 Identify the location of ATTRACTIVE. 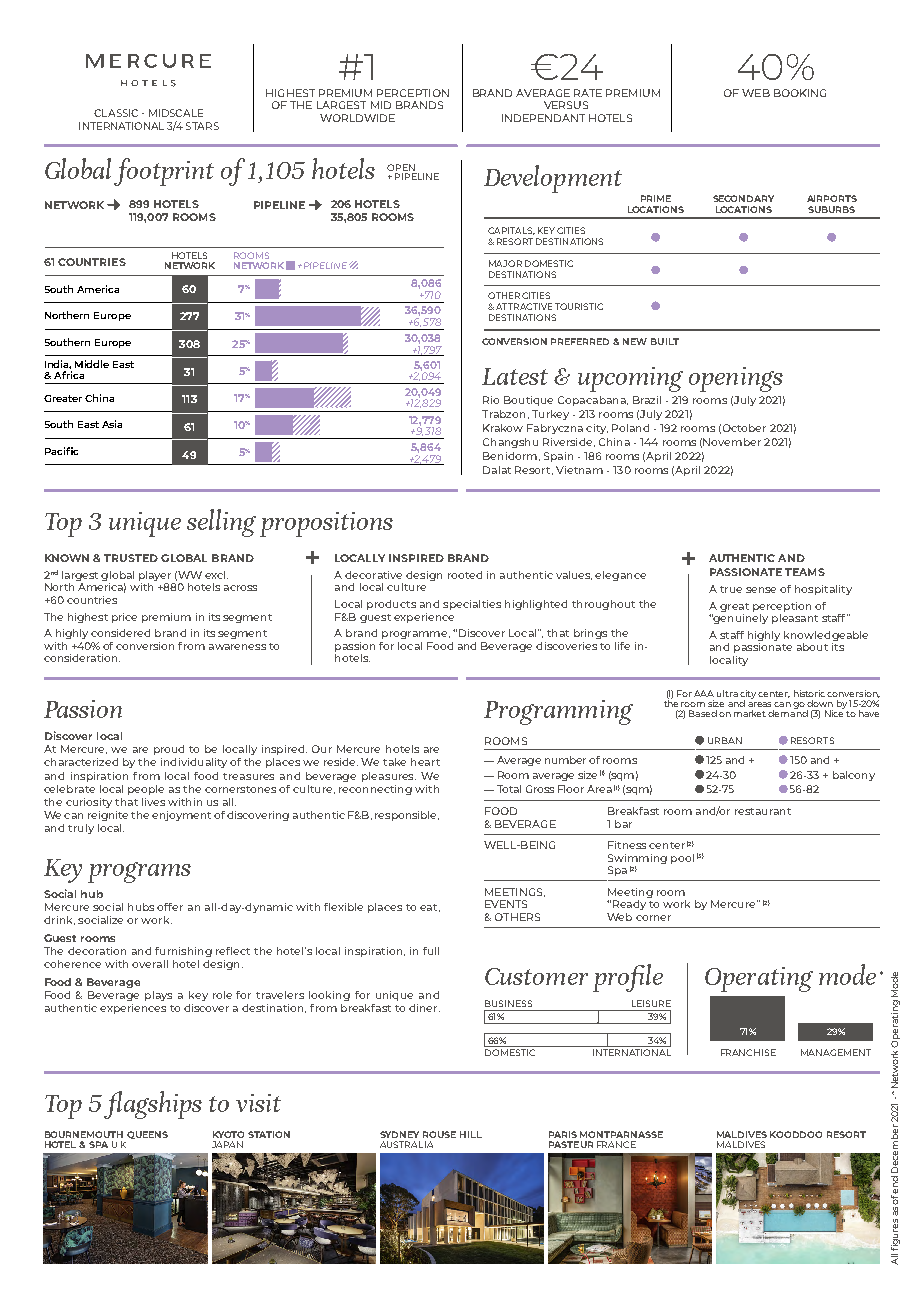
(524, 306).
